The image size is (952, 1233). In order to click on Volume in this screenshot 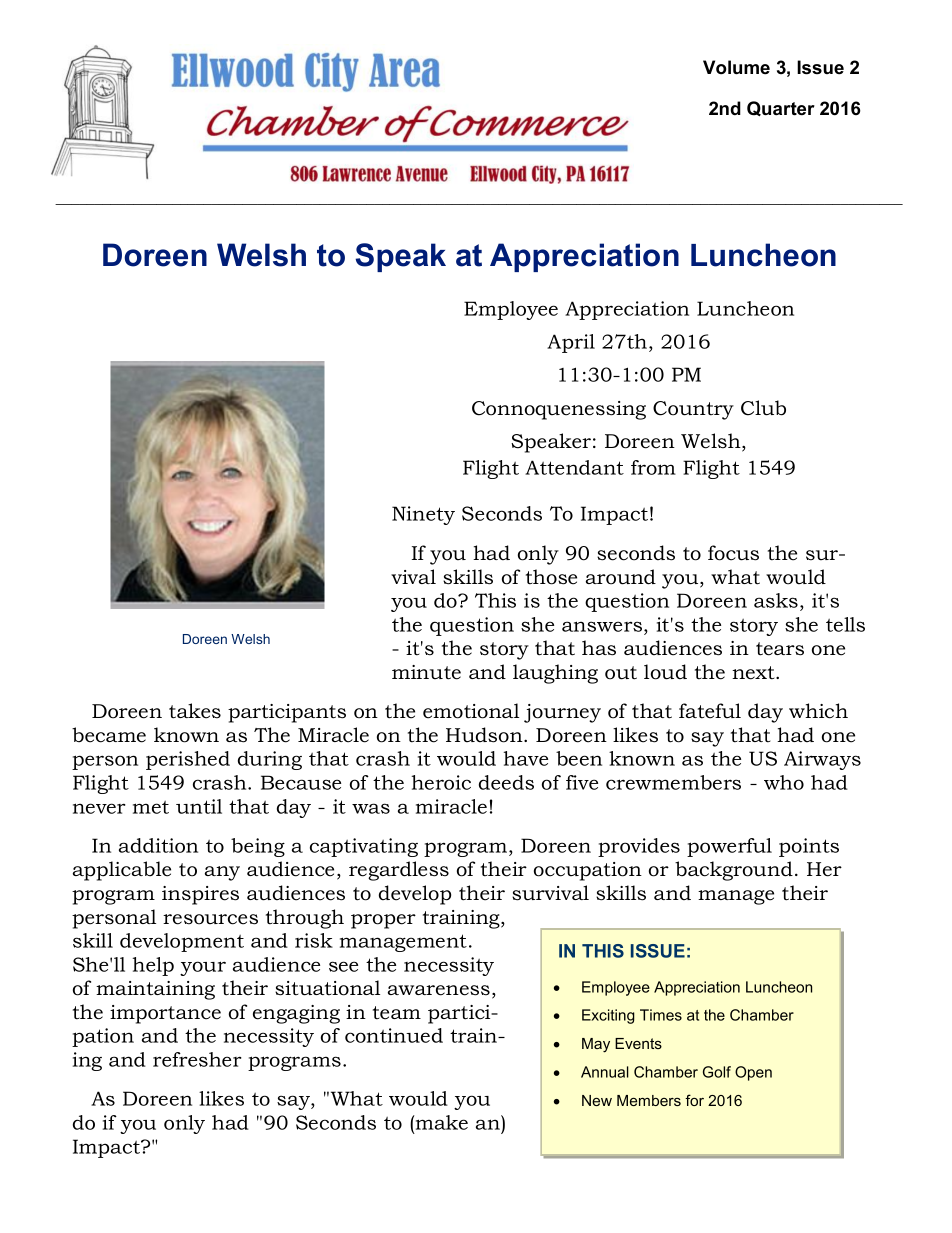, I will do `click(736, 67)`.
